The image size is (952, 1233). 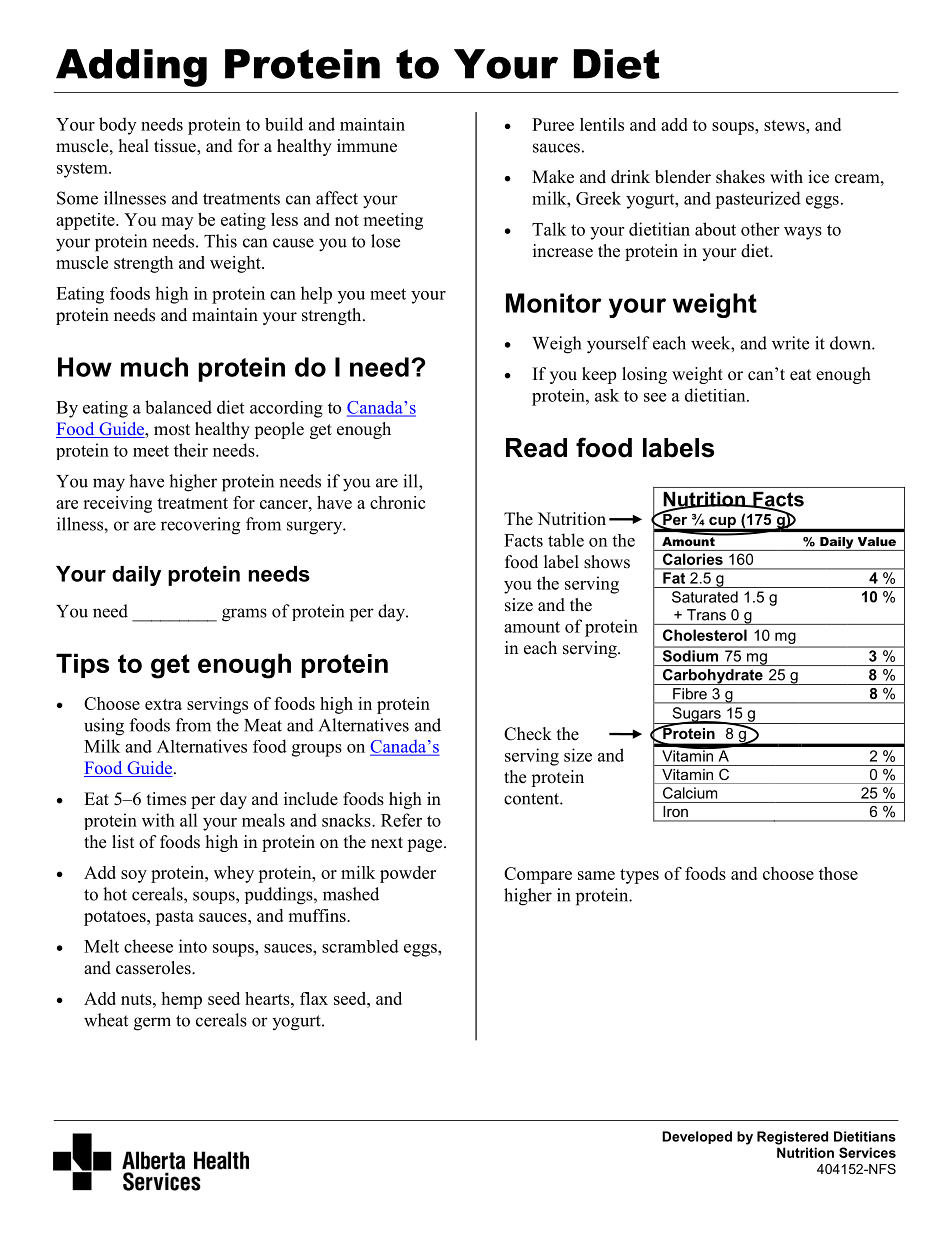 I want to click on table, so click(x=566, y=540).
